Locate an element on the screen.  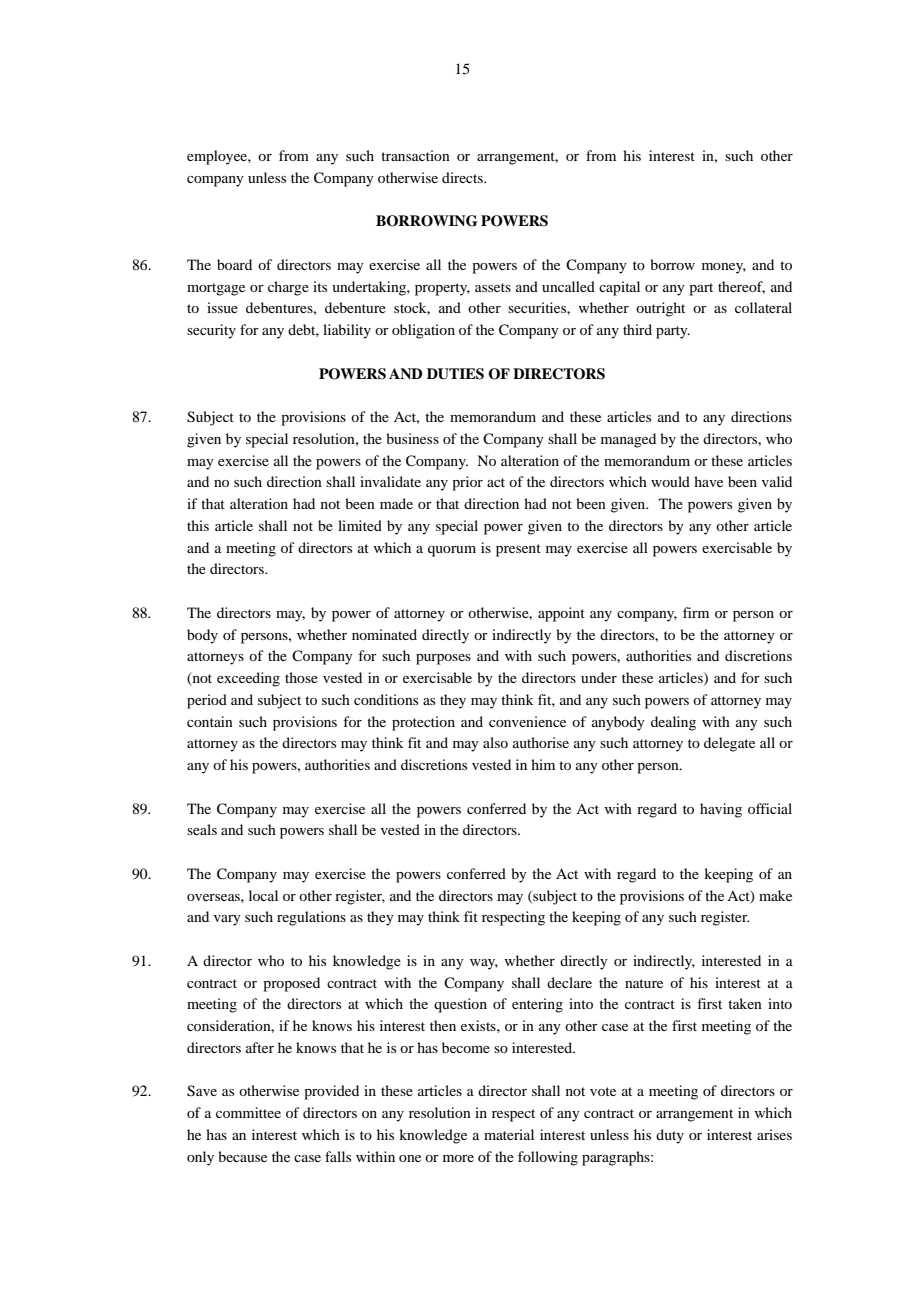
committee is located at coordinates (248, 1112).
